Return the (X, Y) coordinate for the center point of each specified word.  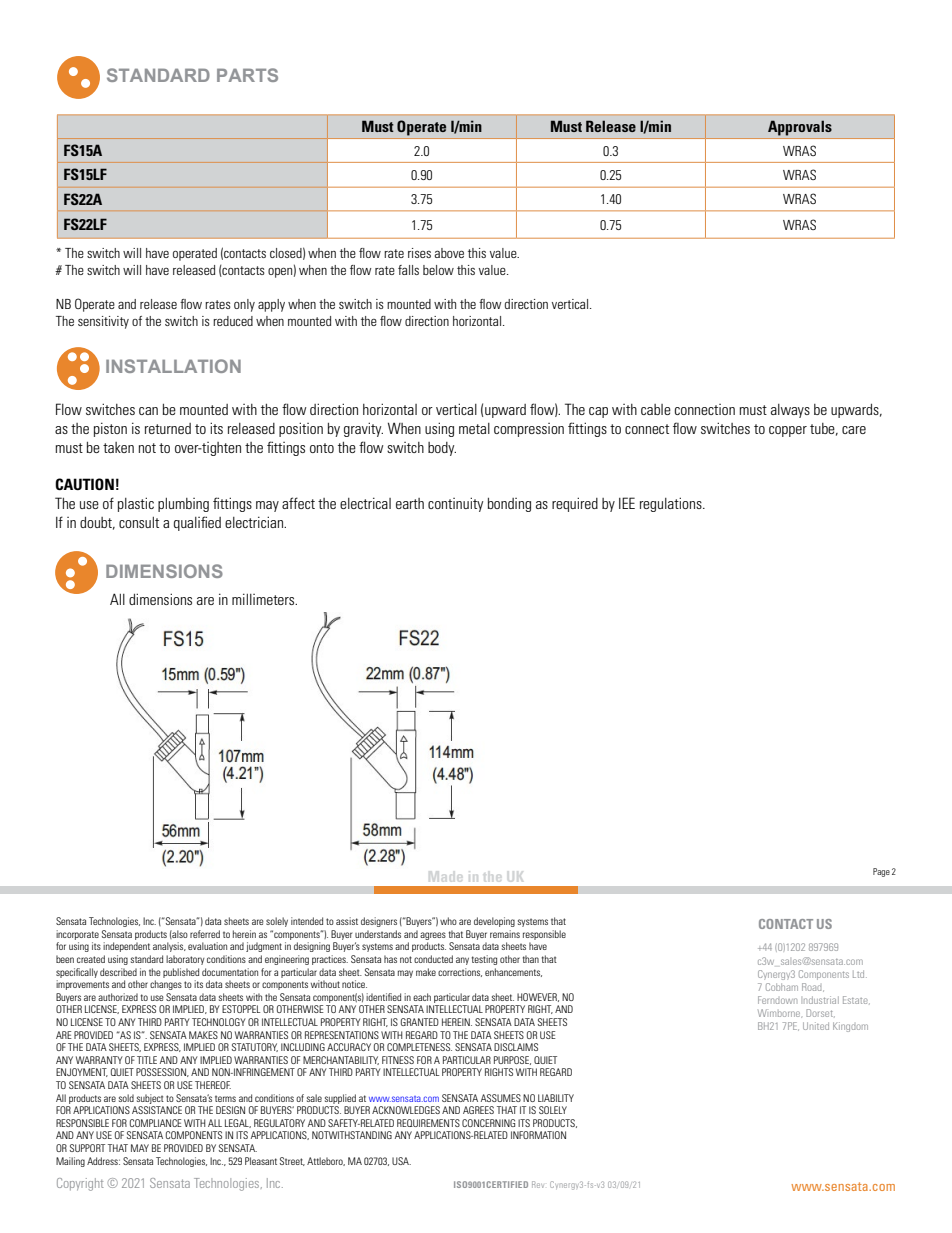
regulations (672, 504)
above (449, 253)
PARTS (247, 75)
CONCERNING (488, 1123)
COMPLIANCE (156, 1123)
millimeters (264, 599)
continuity (455, 504)
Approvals (800, 128)
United (816, 1026)
